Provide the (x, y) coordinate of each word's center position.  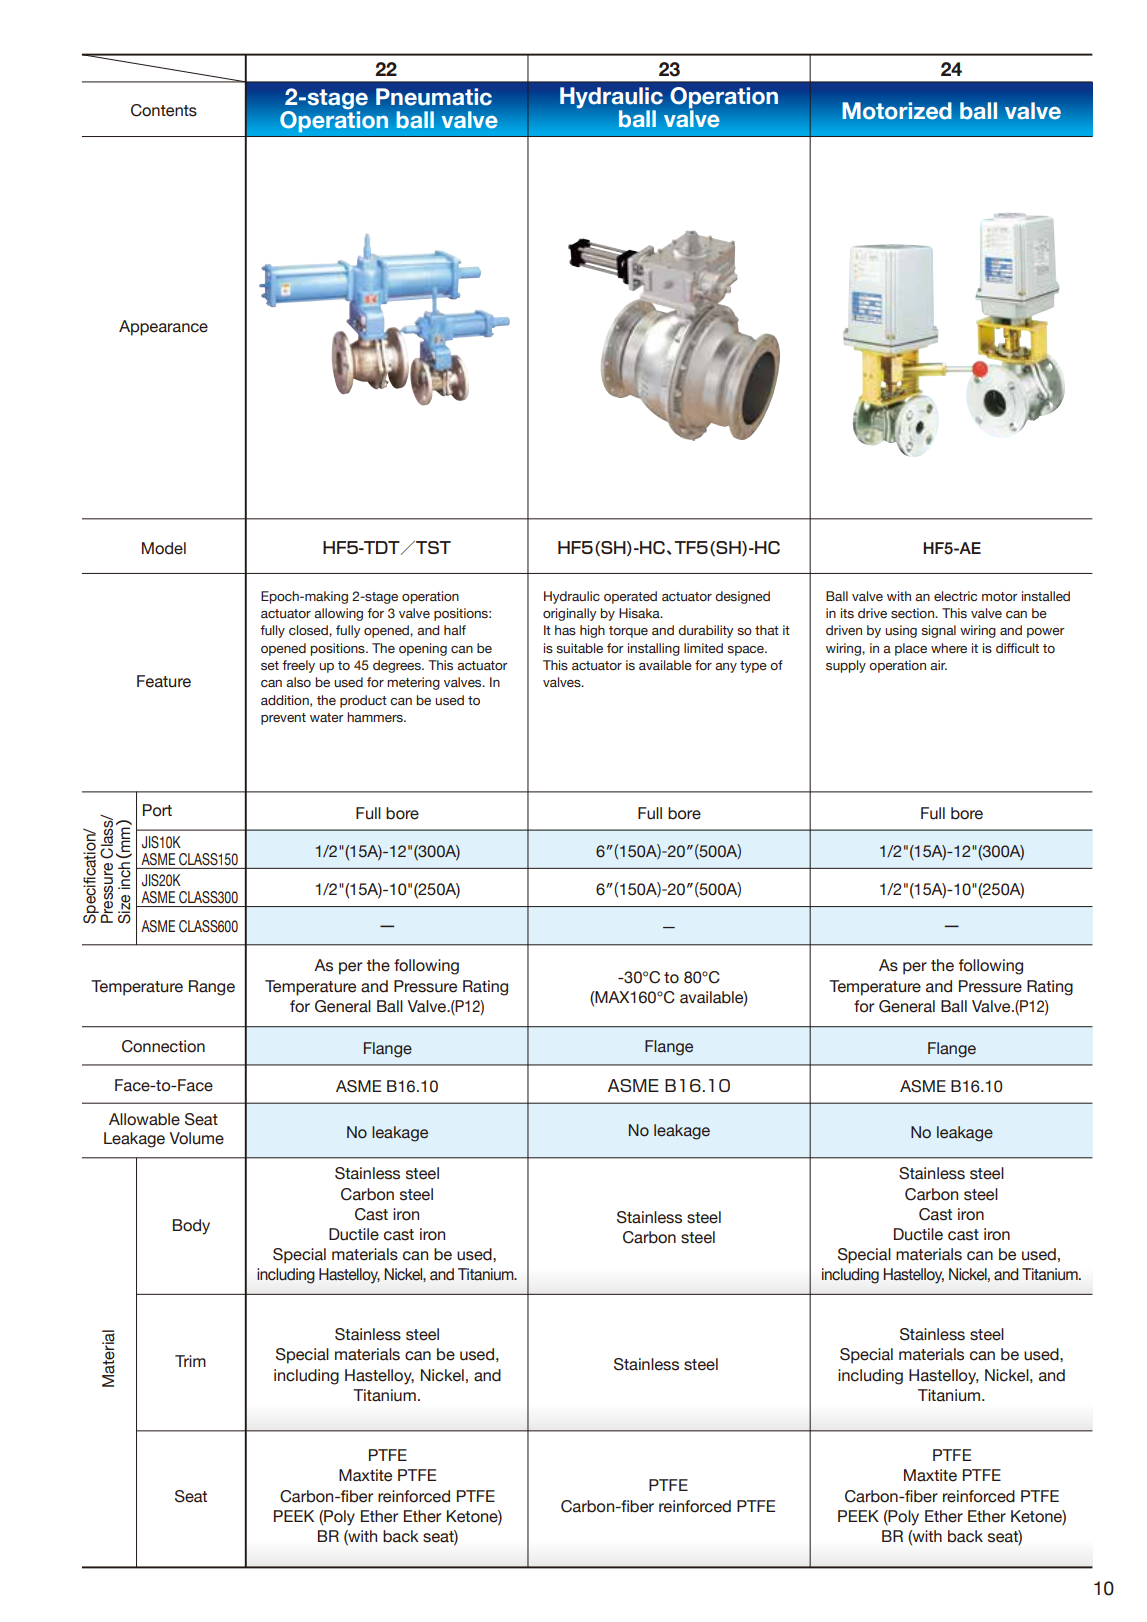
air (938, 665)
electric (955, 596)
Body (191, 1227)
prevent (283, 719)
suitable (579, 648)
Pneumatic (434, 97)
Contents (164, 110)
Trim (190, 1361)
